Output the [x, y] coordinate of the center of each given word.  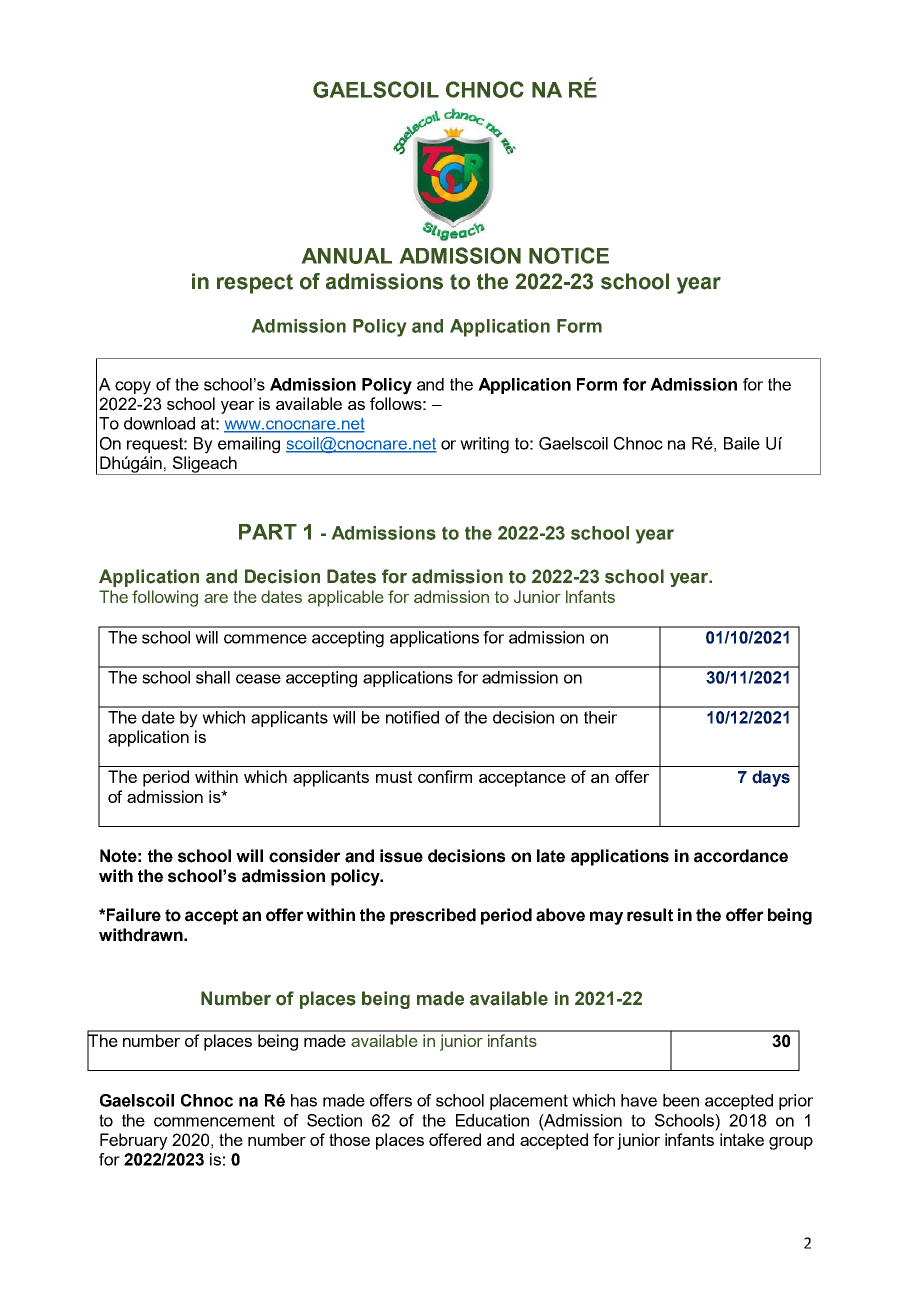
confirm [445, 776]
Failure [134, 915]
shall [213, 677]
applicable [346, 598]
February [134, 1141]
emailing [249, 445]
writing [484, 445]
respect [255, 284]
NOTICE [569, 255]
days [771, 778]
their [600, 717]
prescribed [433, 916]
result [650, 915]
